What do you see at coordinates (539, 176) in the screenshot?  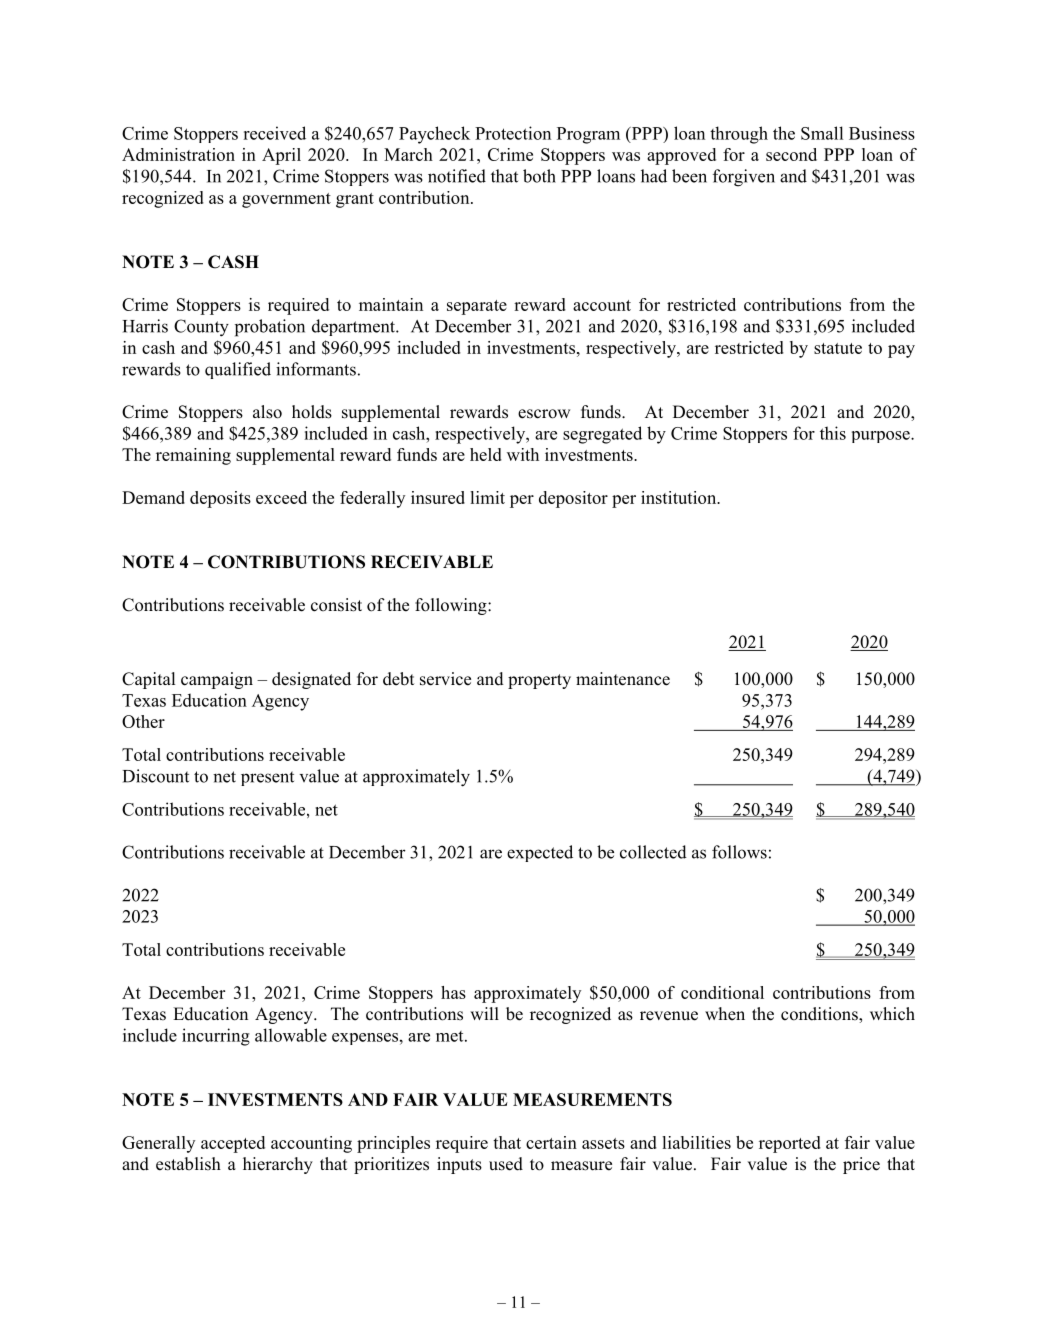 I see `both` at bounding box center [539, 176].
